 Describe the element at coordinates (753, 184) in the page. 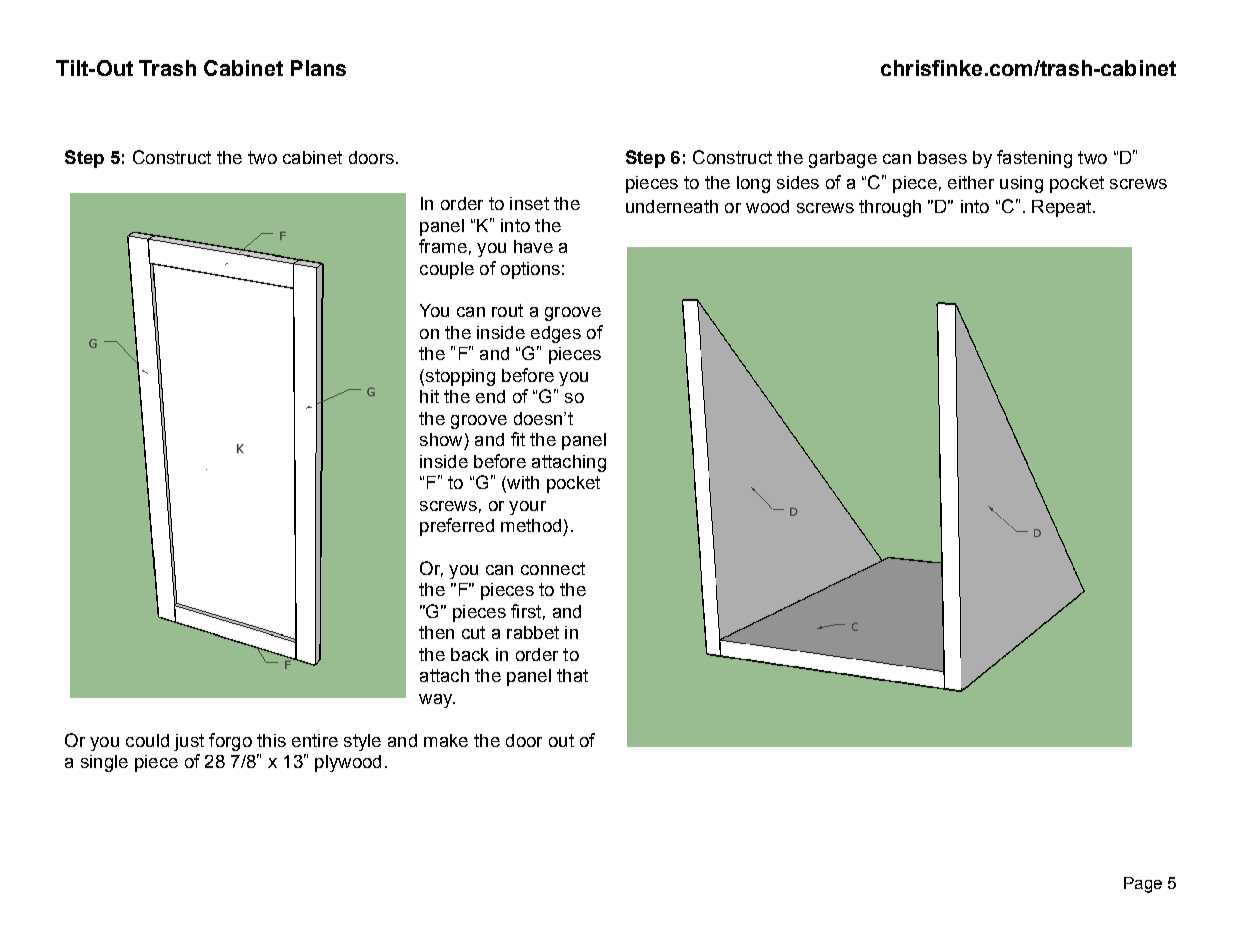

I see `long` at that location.
